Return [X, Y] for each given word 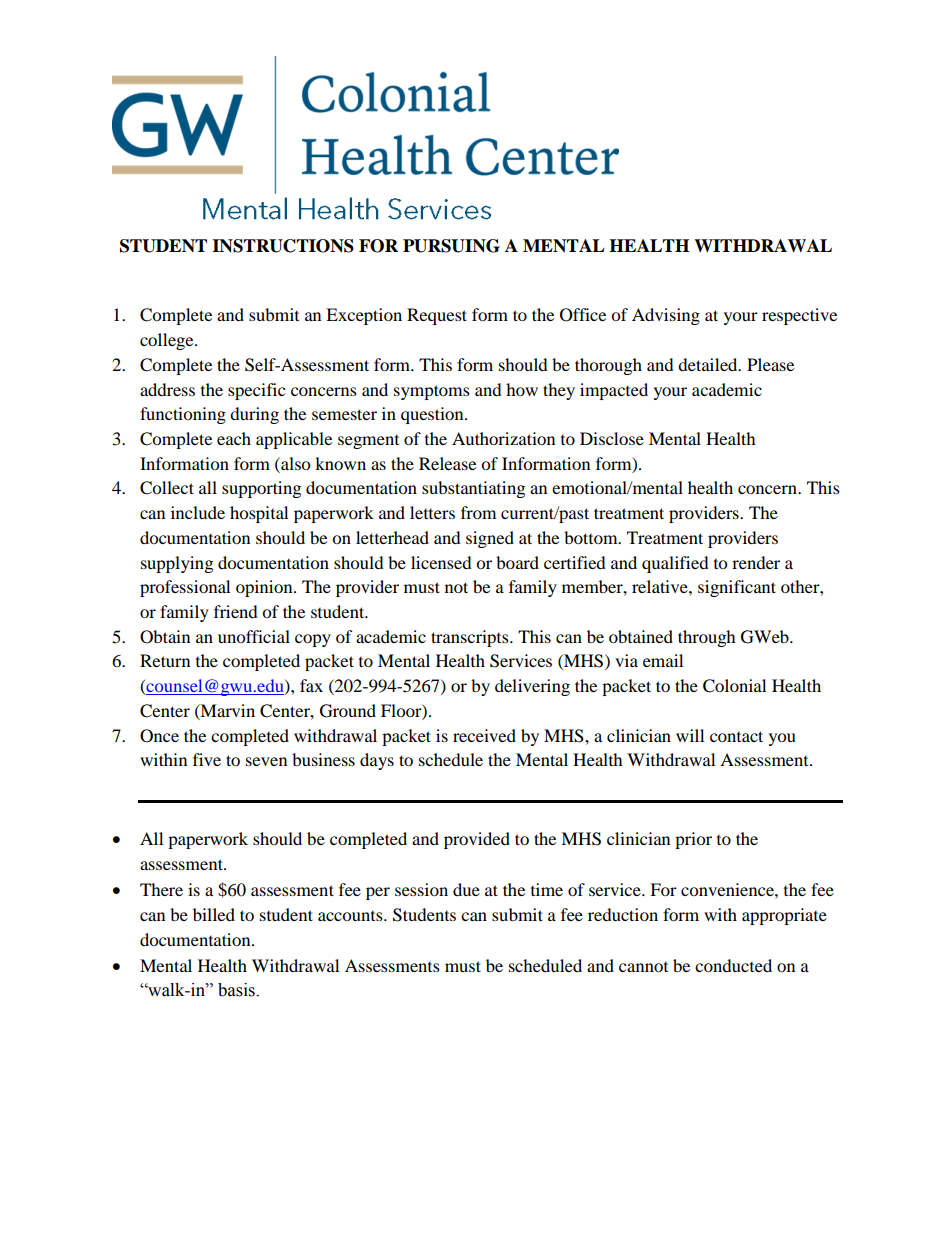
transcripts [471, 638]
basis [237, 990]
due [466, 889]
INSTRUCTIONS [283, 246]
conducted [733, 965]
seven [266, 761]
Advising [666, 316]
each [234, 438]
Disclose [612, 438]
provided [477, 840]
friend [236, 611]
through [707, 638]
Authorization [503, 438]
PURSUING [451, 246]
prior [693, 840]
